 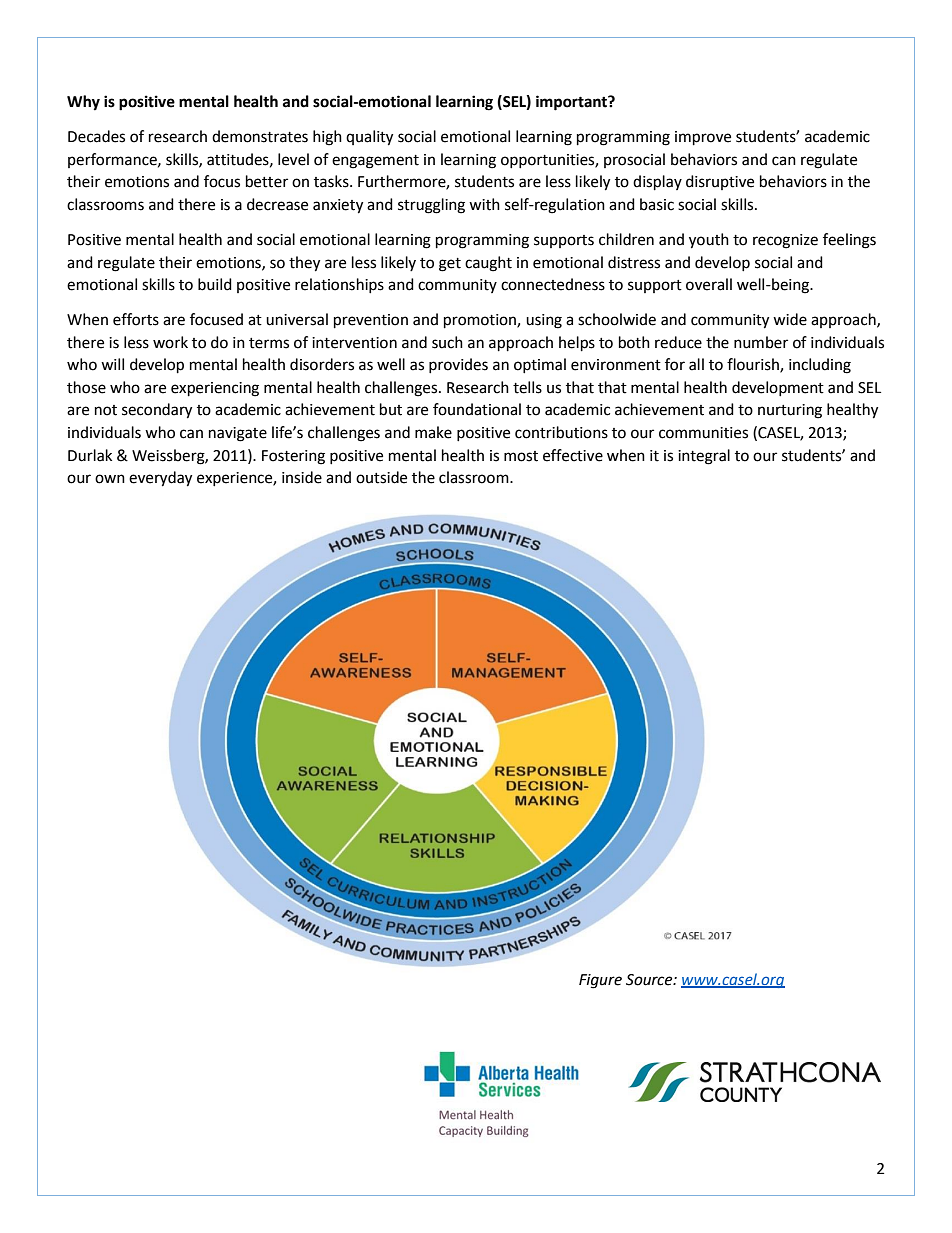 What do you see at coordinates (381, 477) in the screenshot?
I see `outside` at bounding box center [381, 477].
